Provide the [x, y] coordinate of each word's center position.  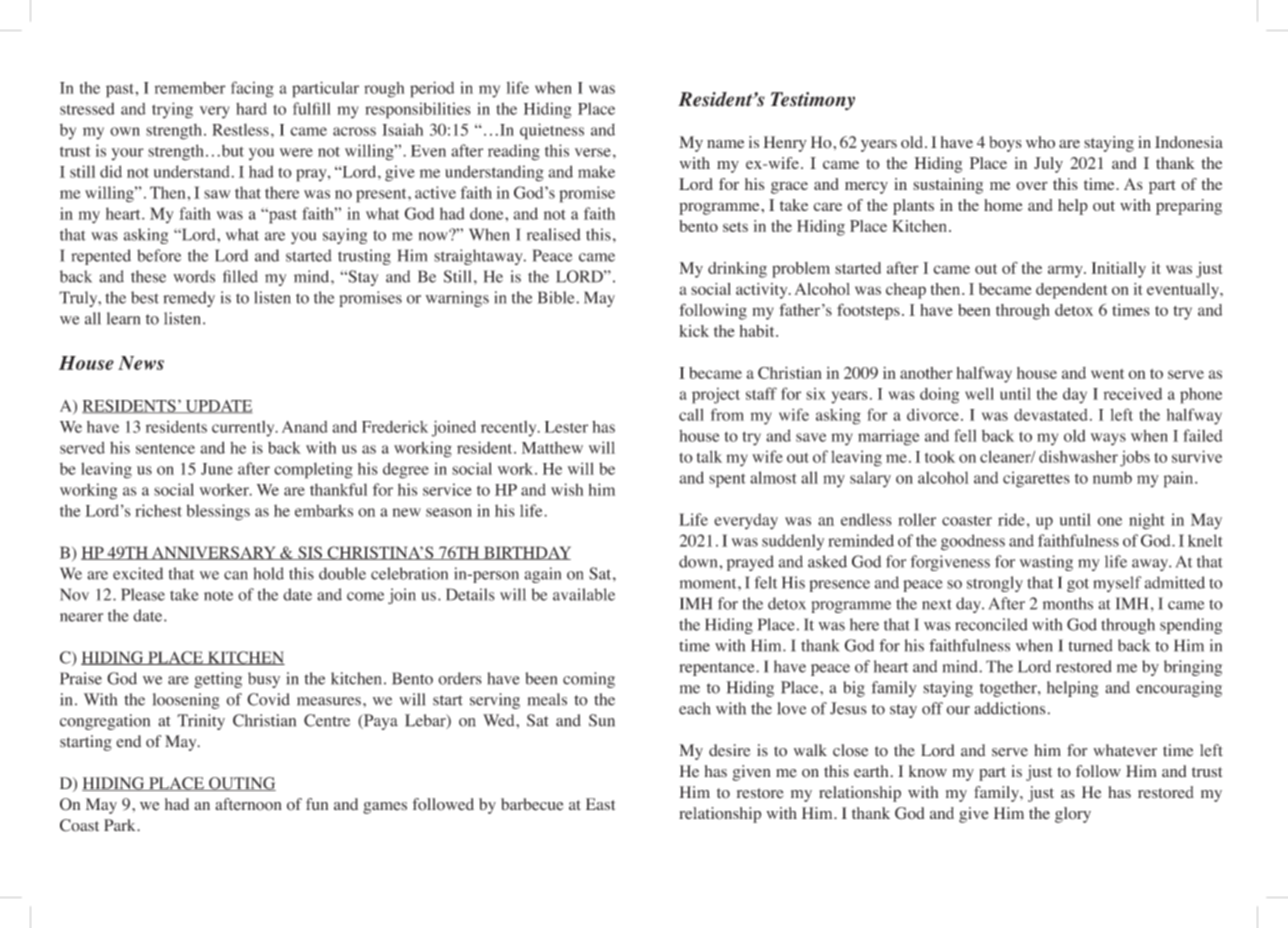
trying [172, 110]
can [236, 575]
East [600, 804]
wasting [1046, 563]
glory [1073, 815]
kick [694, 331]
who [1040, 142]
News [141, 363]
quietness [552, 131]
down [699, 561]
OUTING [241, 784]
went [1107, 374]
